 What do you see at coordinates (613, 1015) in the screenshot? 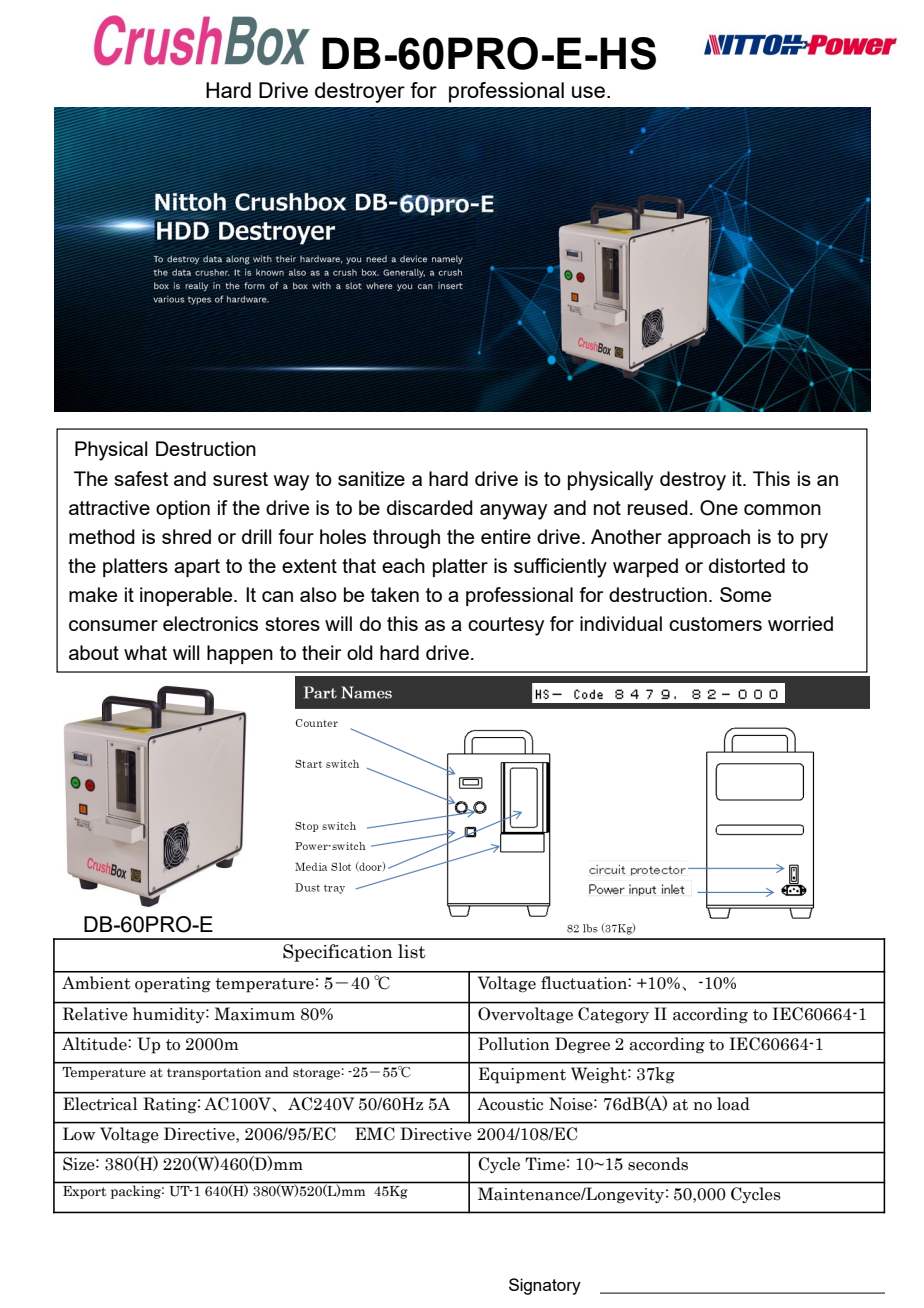
I see `Category` at bounding box center [613, 1015].
